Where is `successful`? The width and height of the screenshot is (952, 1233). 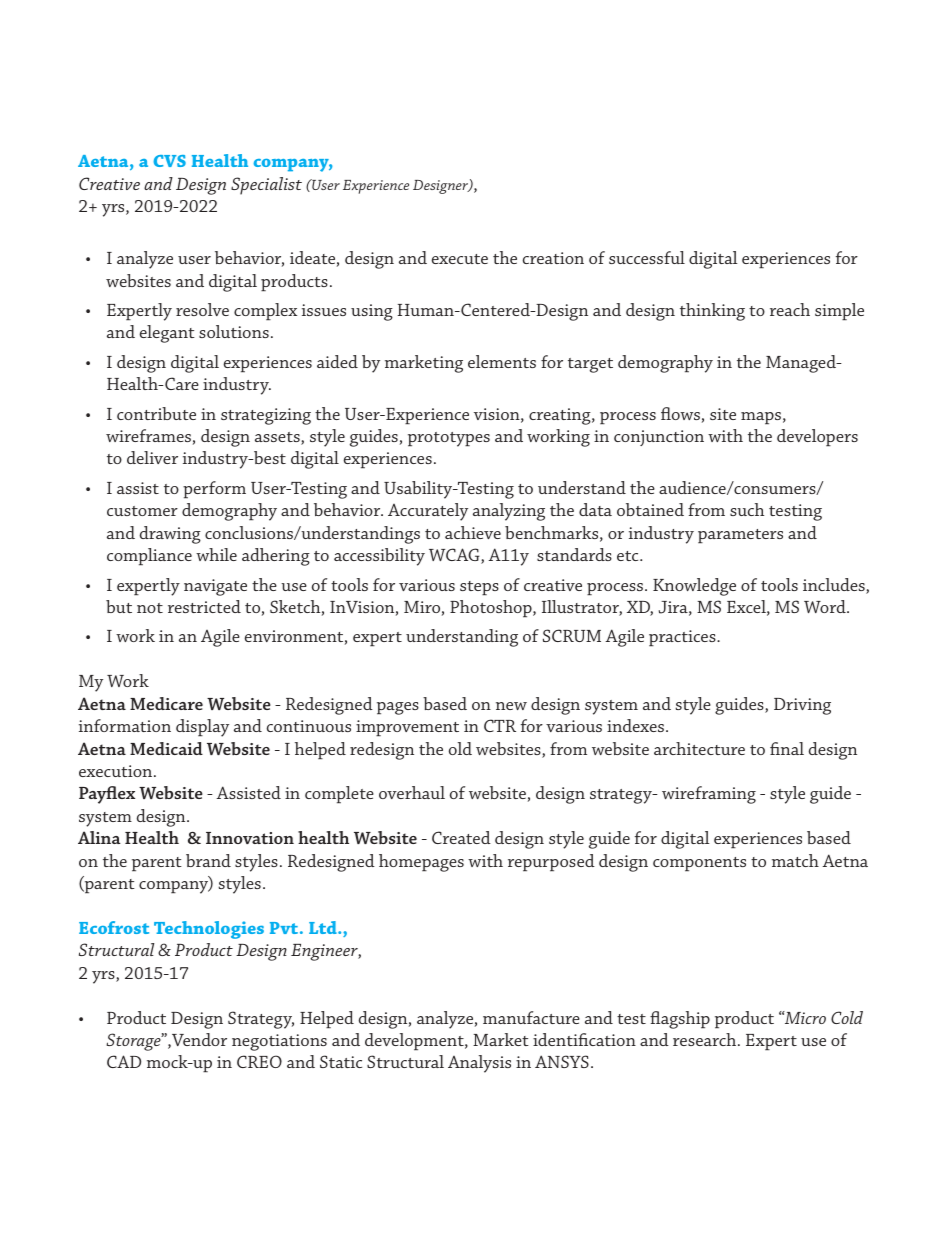
successful is located at coordinates (647, 257).
